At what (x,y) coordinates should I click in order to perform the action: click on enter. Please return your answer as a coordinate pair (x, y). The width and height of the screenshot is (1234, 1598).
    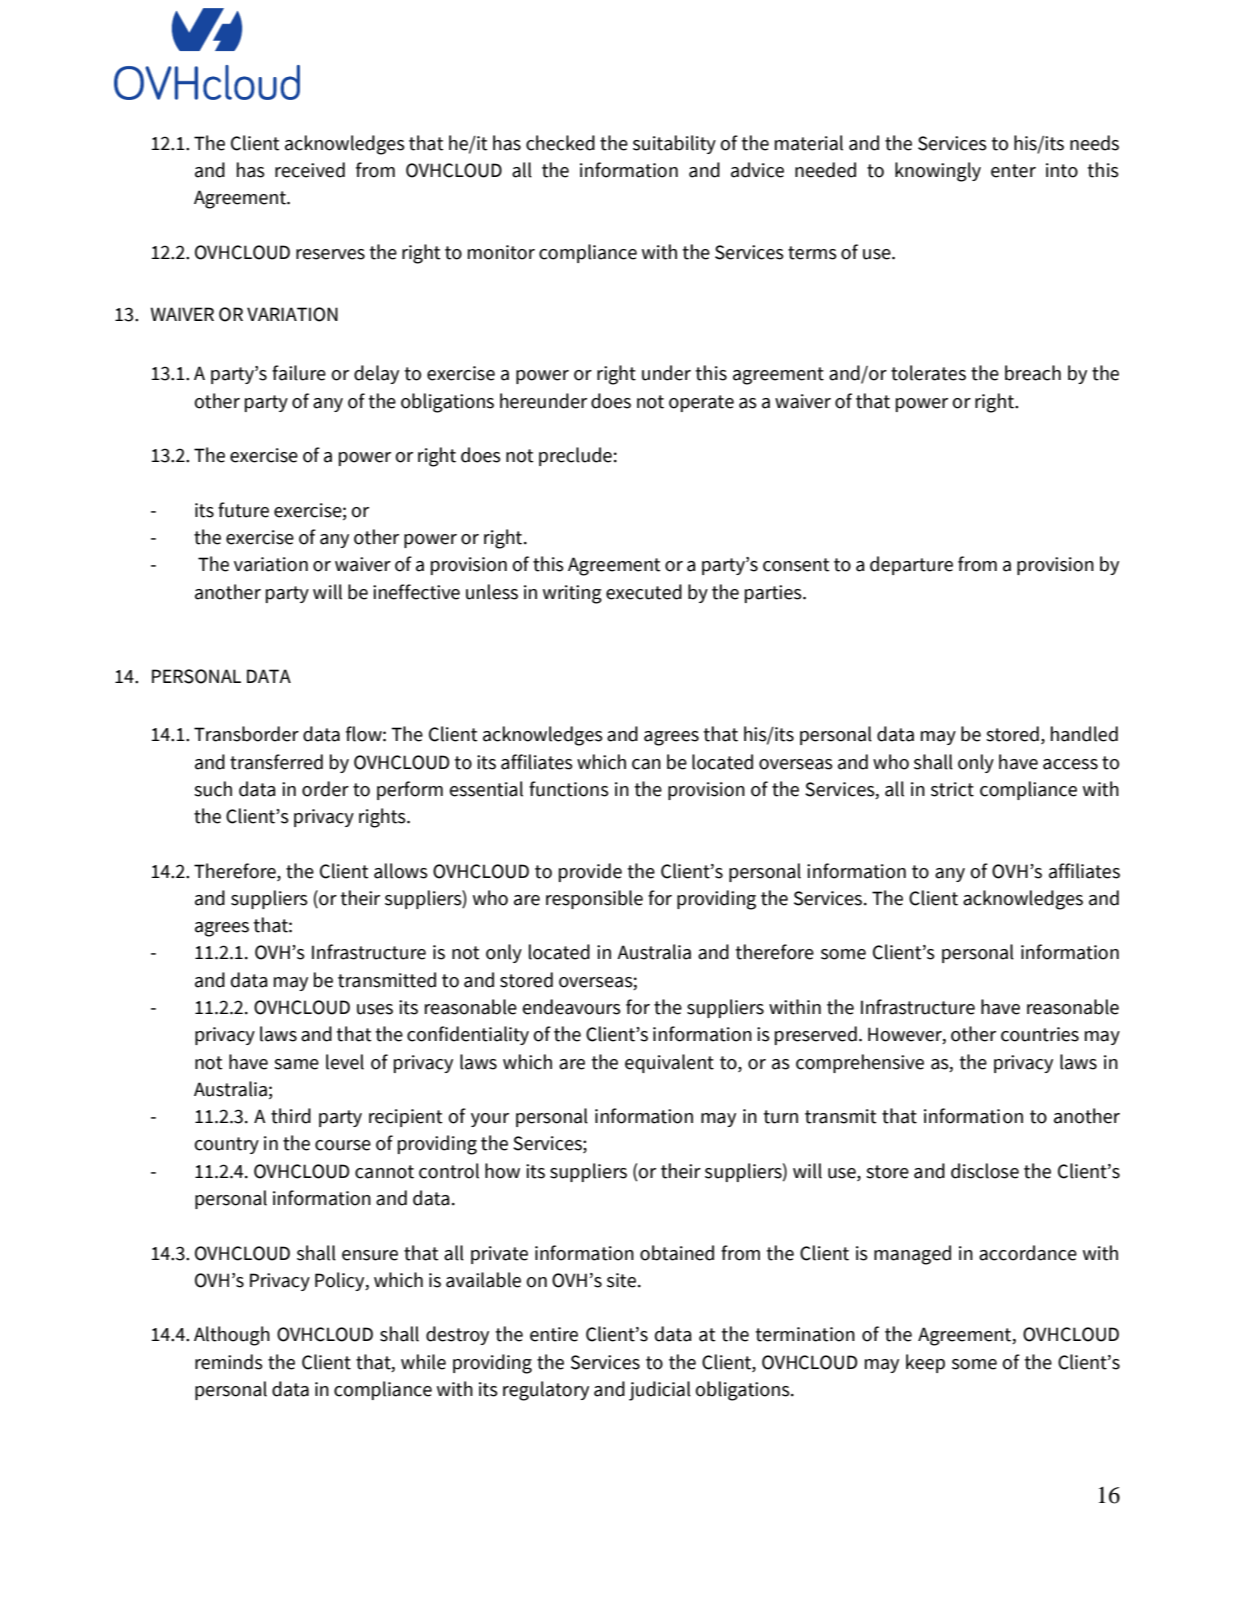
    Looking at the image, I should click on (1013, 171).
